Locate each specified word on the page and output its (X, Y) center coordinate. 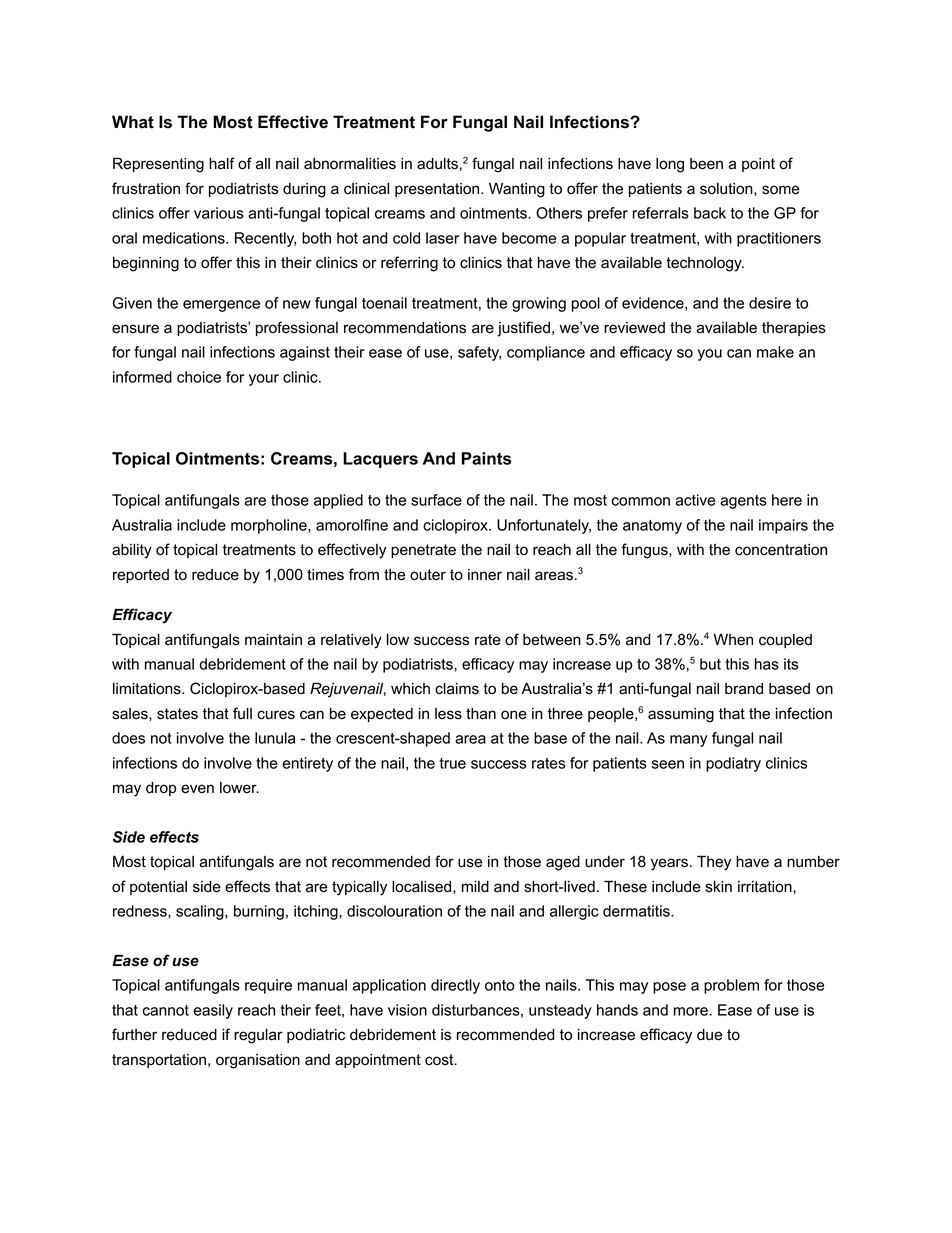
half (222, 163)
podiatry (733, 764)
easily (213, 1011)
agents (743, 502)
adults (437, 164)
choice (199, 377)
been (706, 164)
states (177, 714)
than (481, 714)
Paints (487, 458)
